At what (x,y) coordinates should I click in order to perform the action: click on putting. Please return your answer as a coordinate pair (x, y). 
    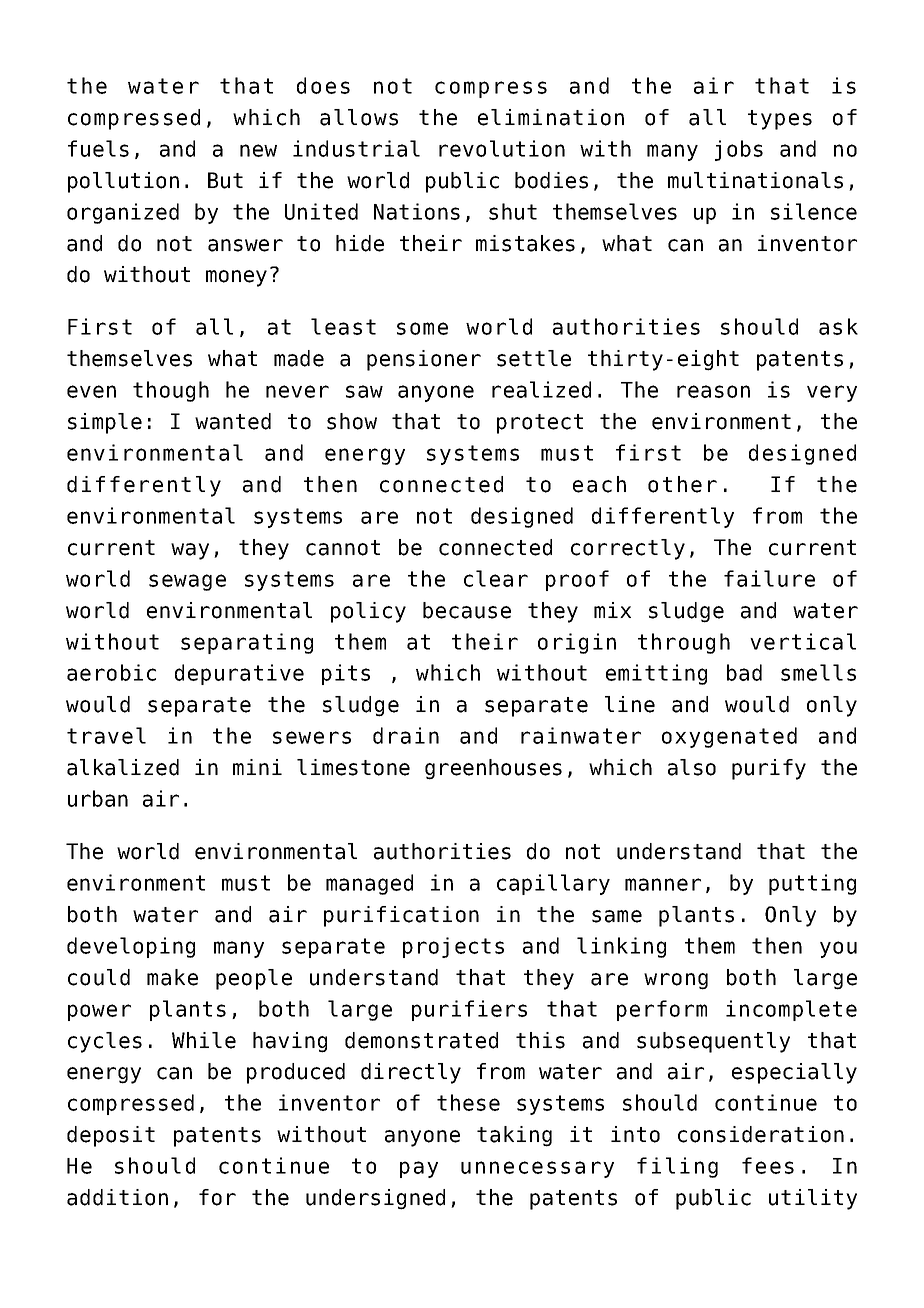
    Looking at the image, I should click on (812, 884).
